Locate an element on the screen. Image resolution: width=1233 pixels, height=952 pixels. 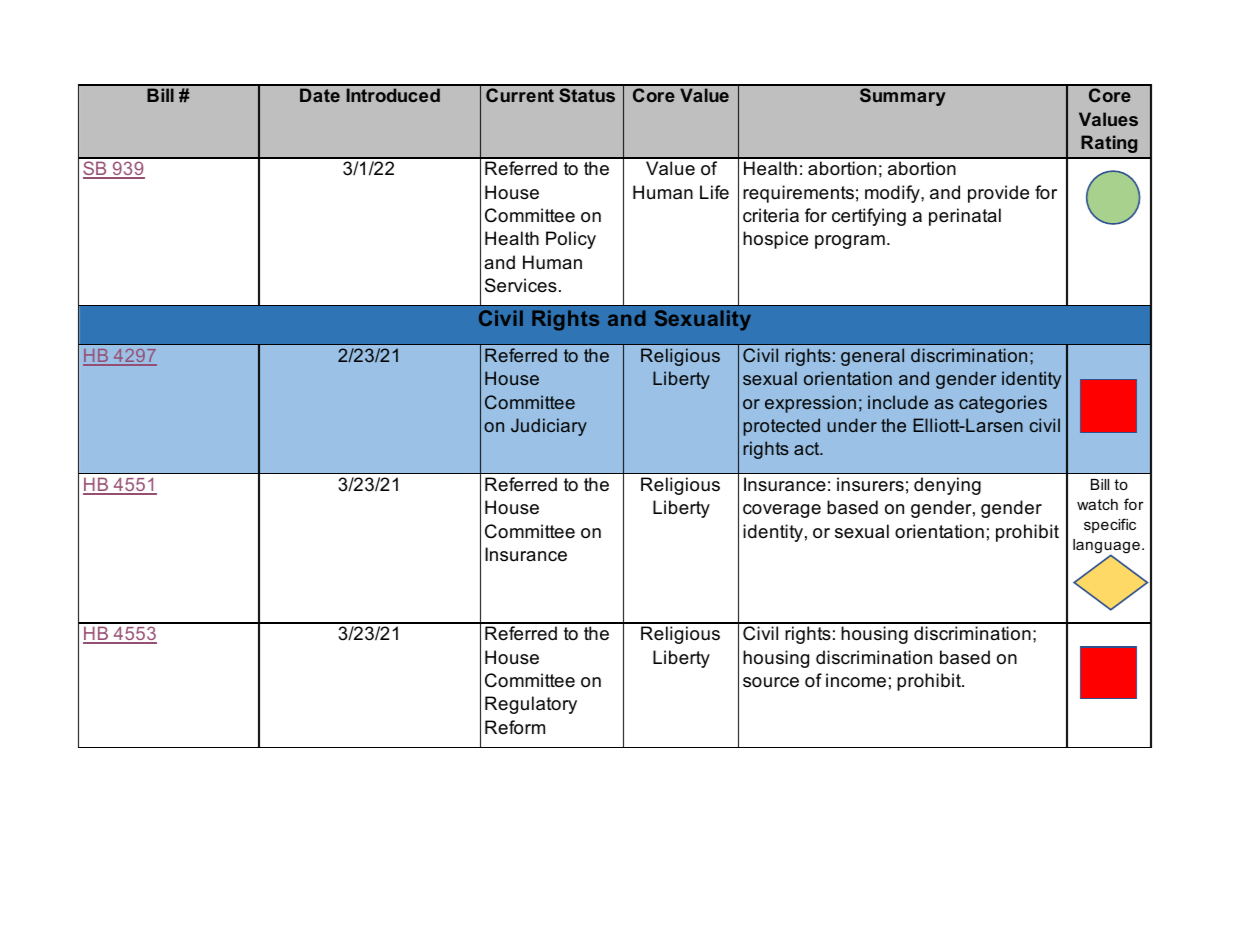
Summary is located at coordinates (903, 97).
